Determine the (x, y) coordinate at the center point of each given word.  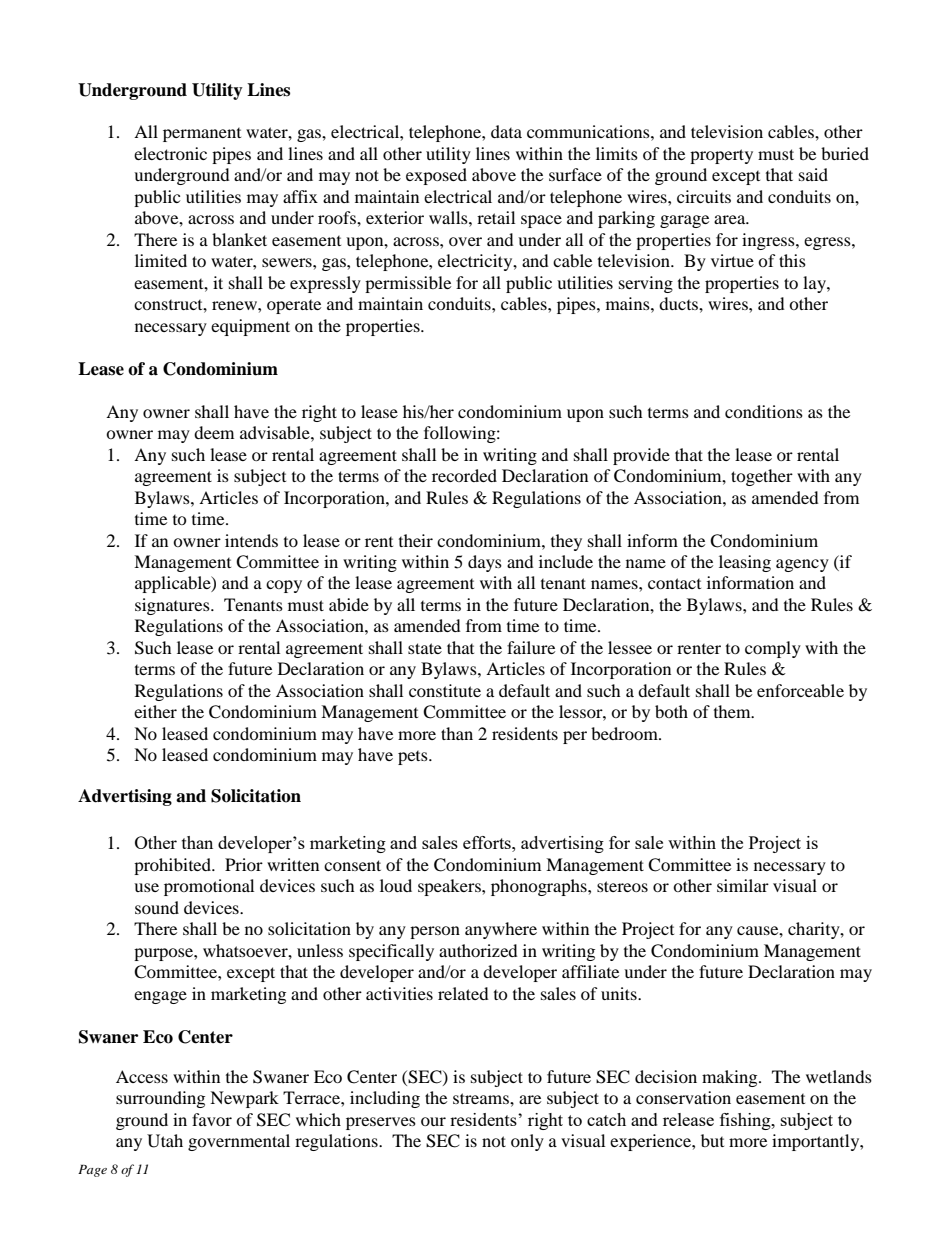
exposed (436, 176)
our (433, 1121)
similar (743, 885)
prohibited (173, 866)
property (721, 156)
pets (414, 758)
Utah (165, 1141)
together (762, 477)
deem (214, 432)
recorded (464, 475)
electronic (170, 153)
